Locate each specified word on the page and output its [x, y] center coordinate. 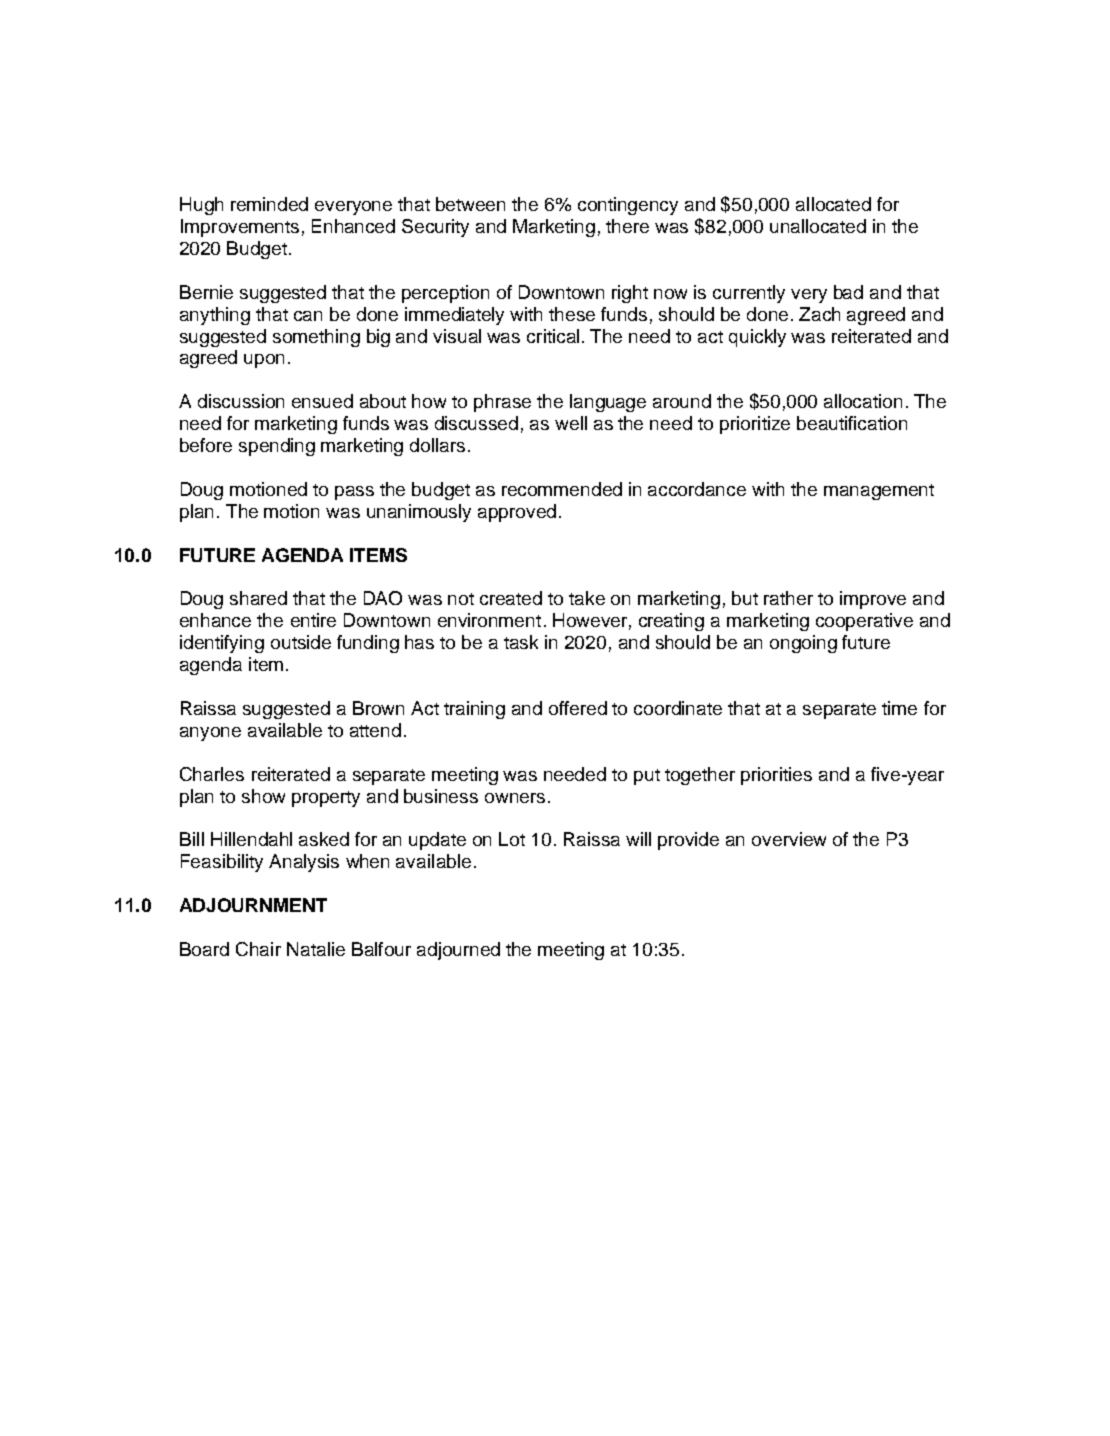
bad [848, 292]
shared [258, 598]
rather [788, 598]
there [627, 226]
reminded [269, 204]
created [511, 598]
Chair [258, 949]
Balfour [381, 949]
